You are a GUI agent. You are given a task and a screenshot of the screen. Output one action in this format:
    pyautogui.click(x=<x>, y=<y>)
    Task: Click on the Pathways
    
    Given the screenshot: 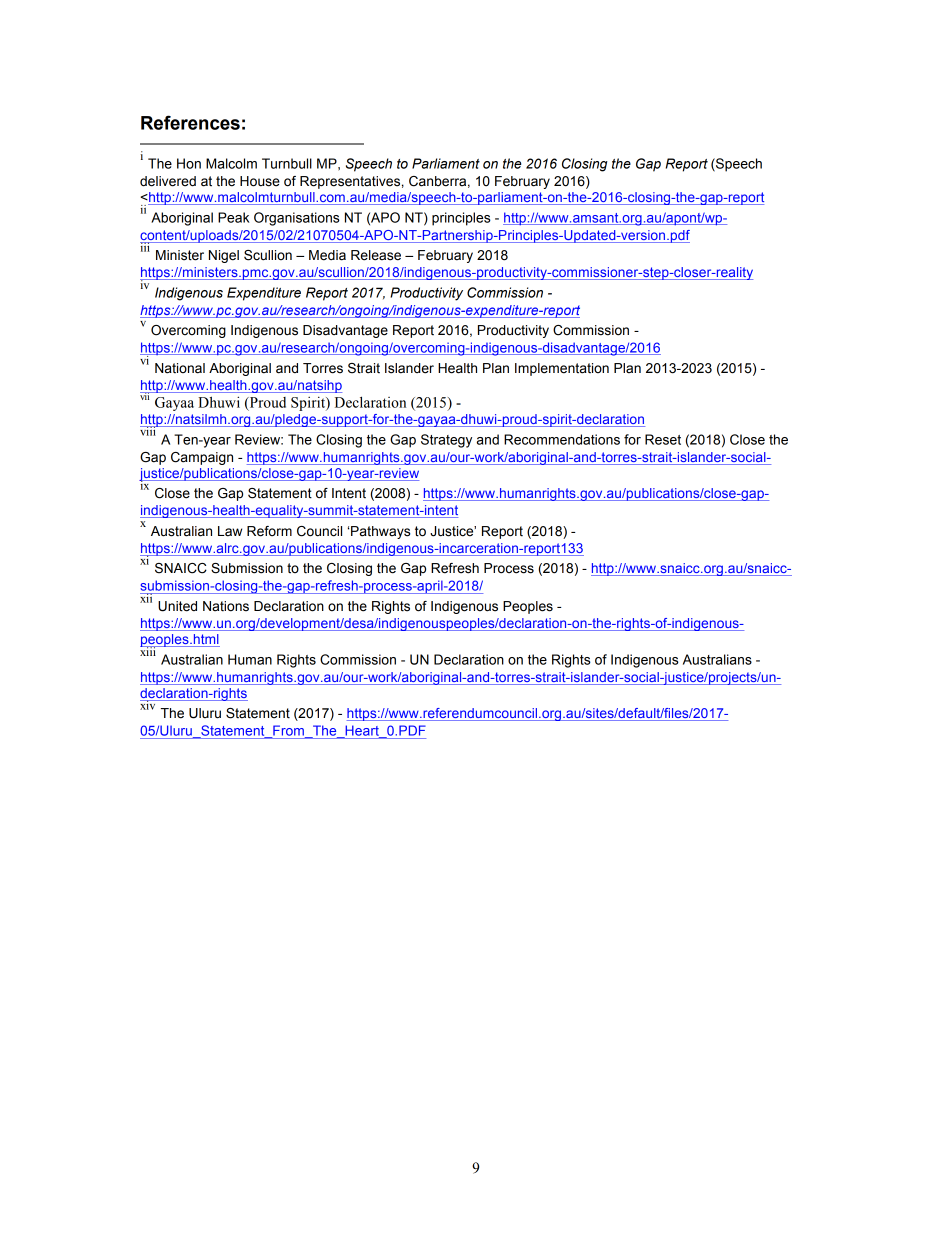 What is the action you would take?
    pyautogui.click(x=380, y=532)
